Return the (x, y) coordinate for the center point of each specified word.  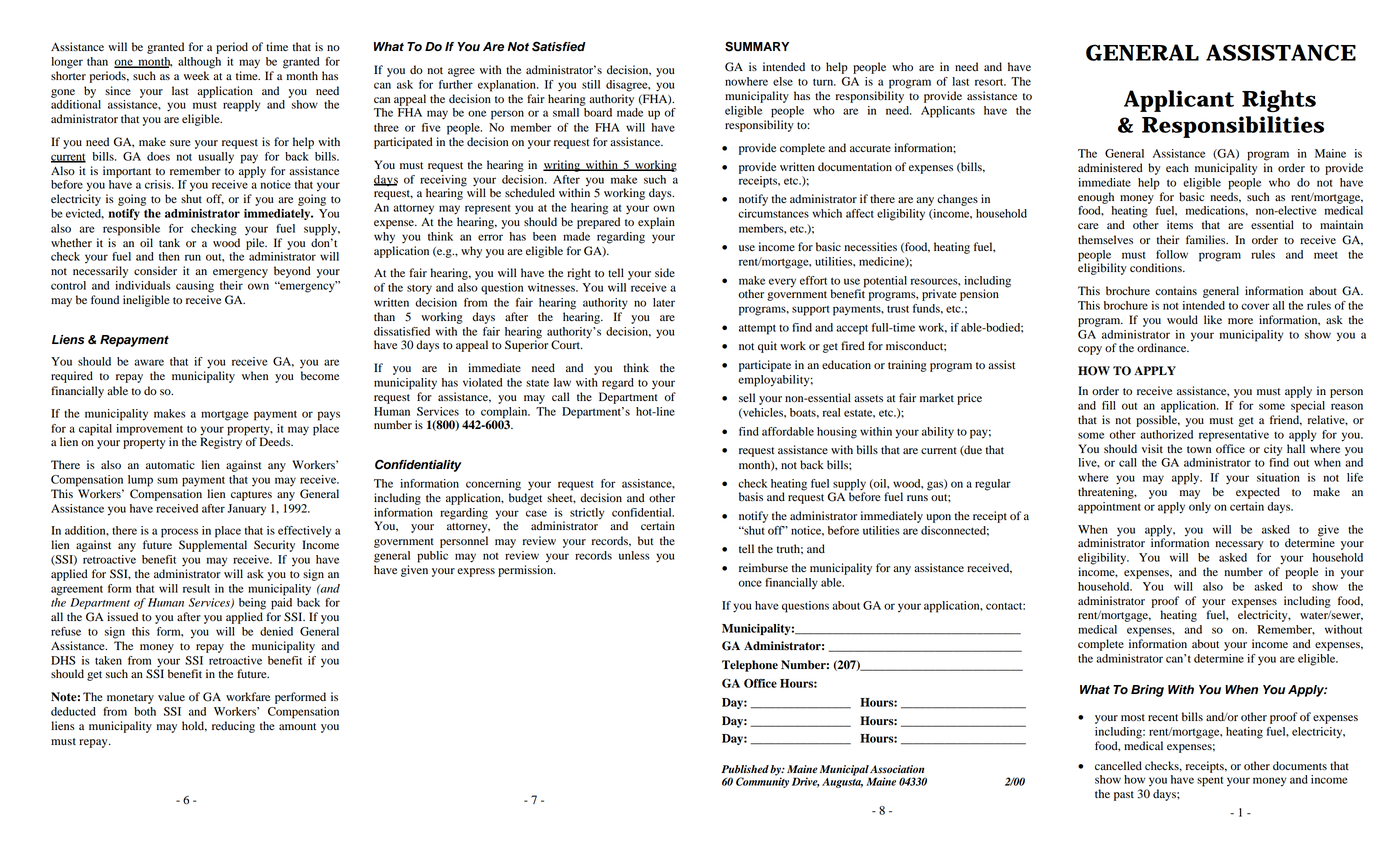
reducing (233, 727)
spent (1210, 782)
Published (745, 769)
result (196, 588)
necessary (1239, 545)
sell (747, 397)
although (199, 63)
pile (256, 244)
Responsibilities (1233, 127)
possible (1158, 421)
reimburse (763, 567)
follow (1172, 254)
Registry (222, 442)
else (783, 81)
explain (656, 223)
